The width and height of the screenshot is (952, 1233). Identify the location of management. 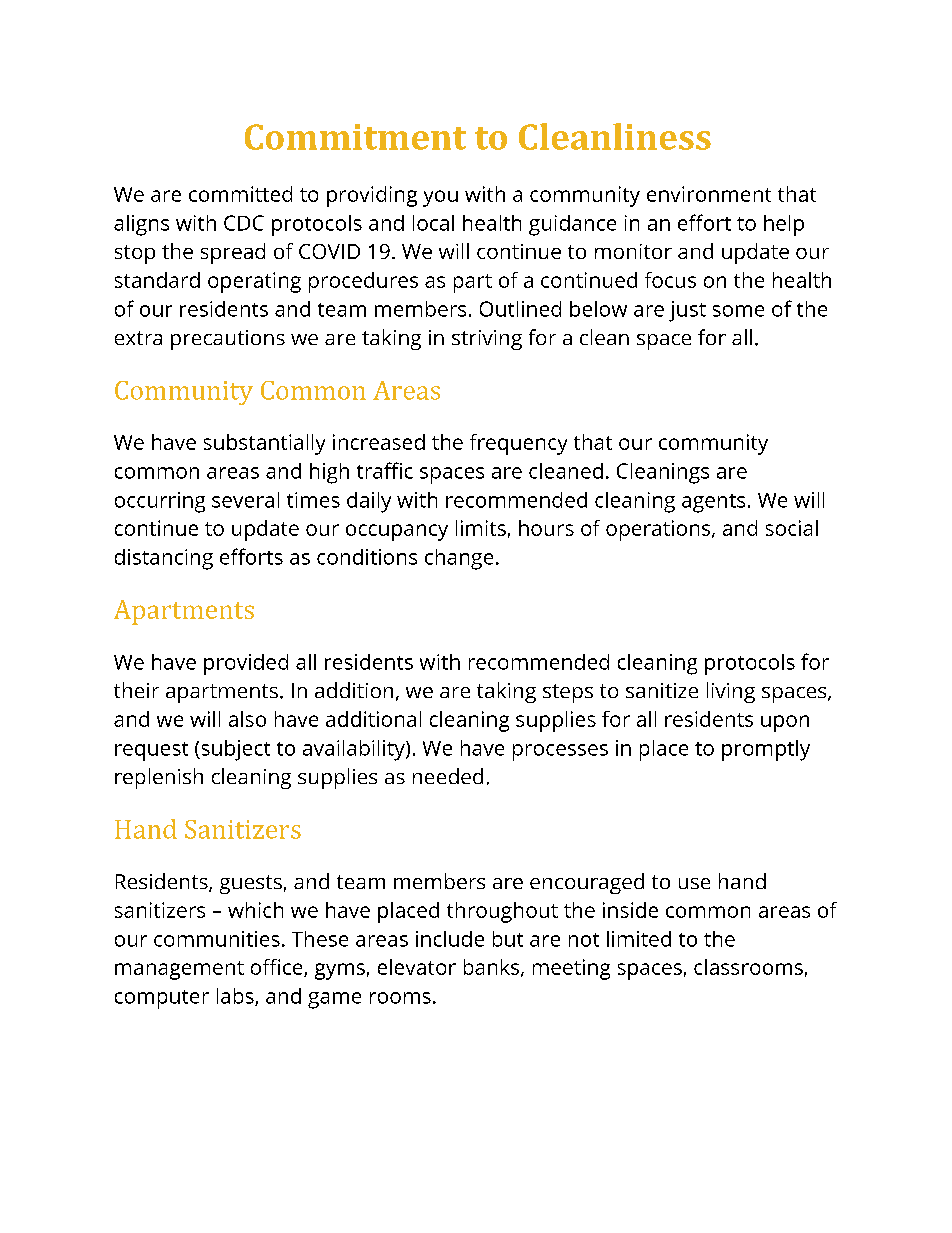
(179, 970).
